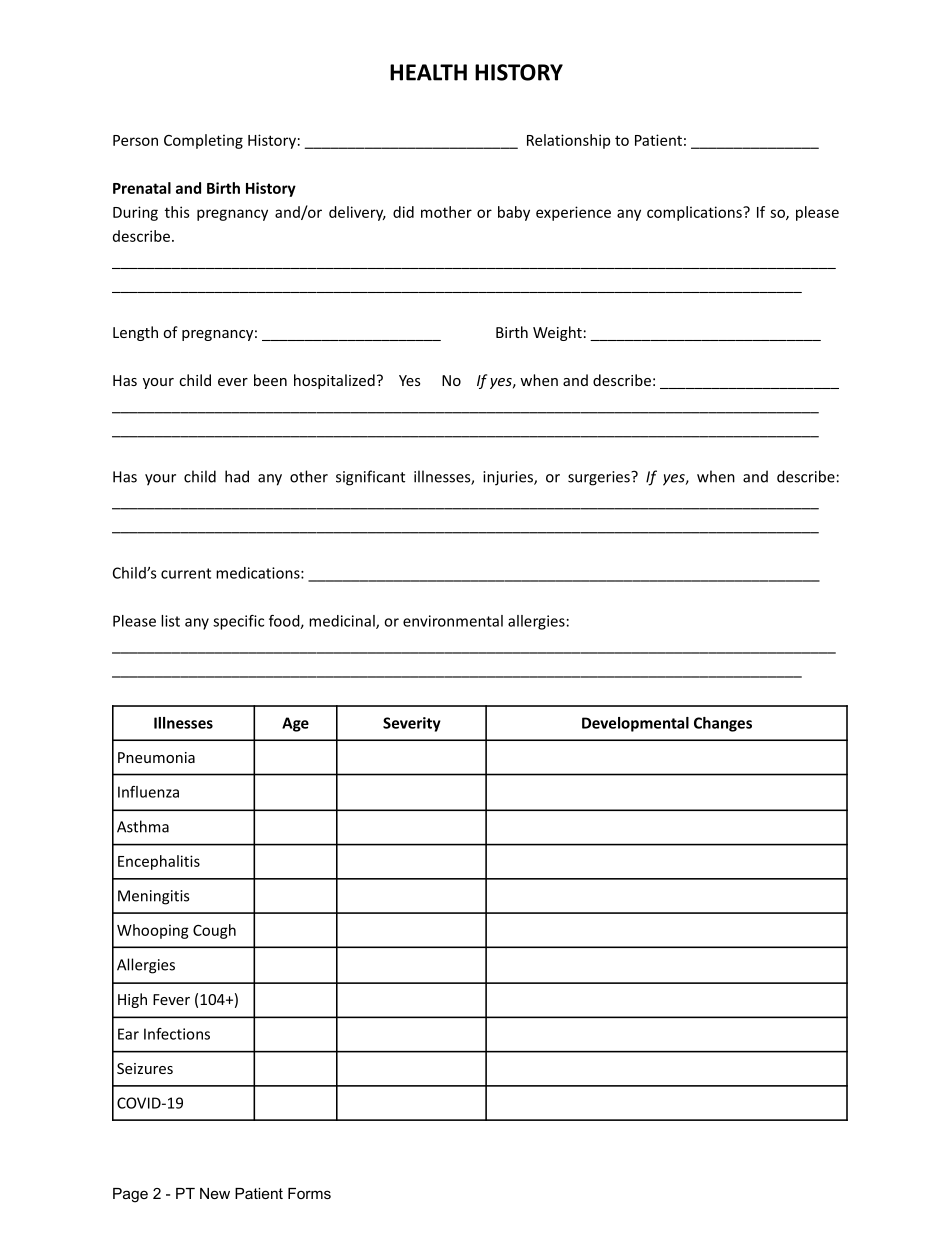 The height and width of the screenshot is (1233, 952). Describe the element at coordinates (568, 141) in the screenshot. I see `Relationship` at that location.
